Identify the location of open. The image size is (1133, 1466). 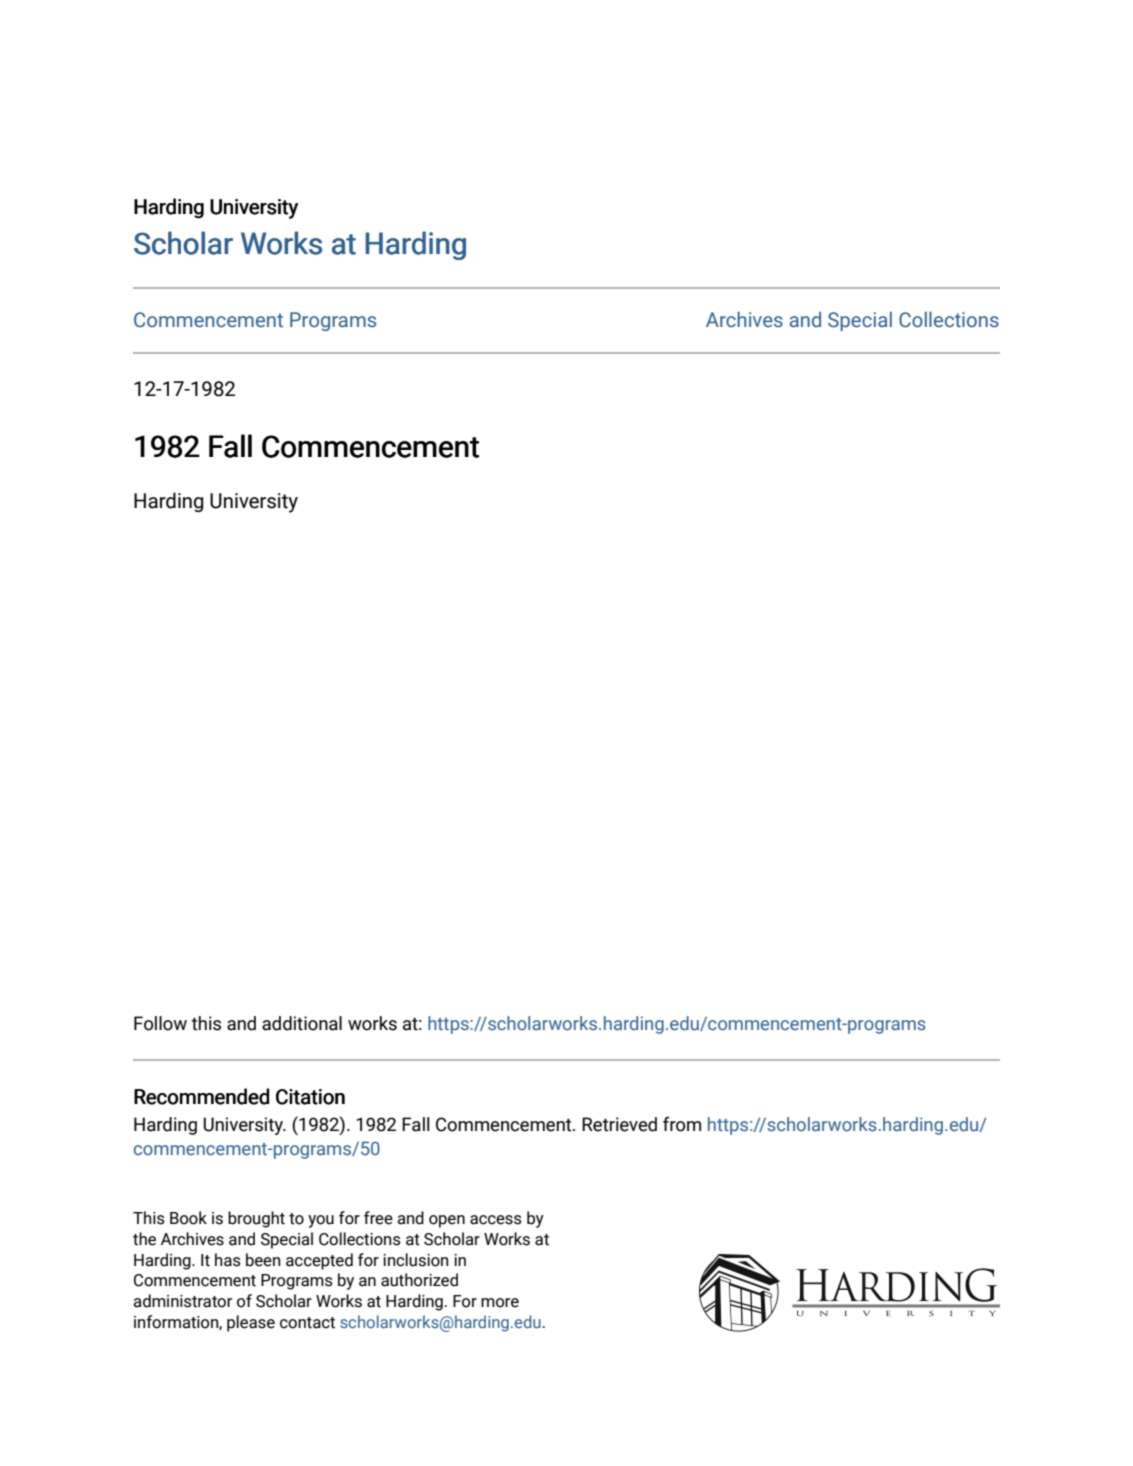
(447, 1221).
